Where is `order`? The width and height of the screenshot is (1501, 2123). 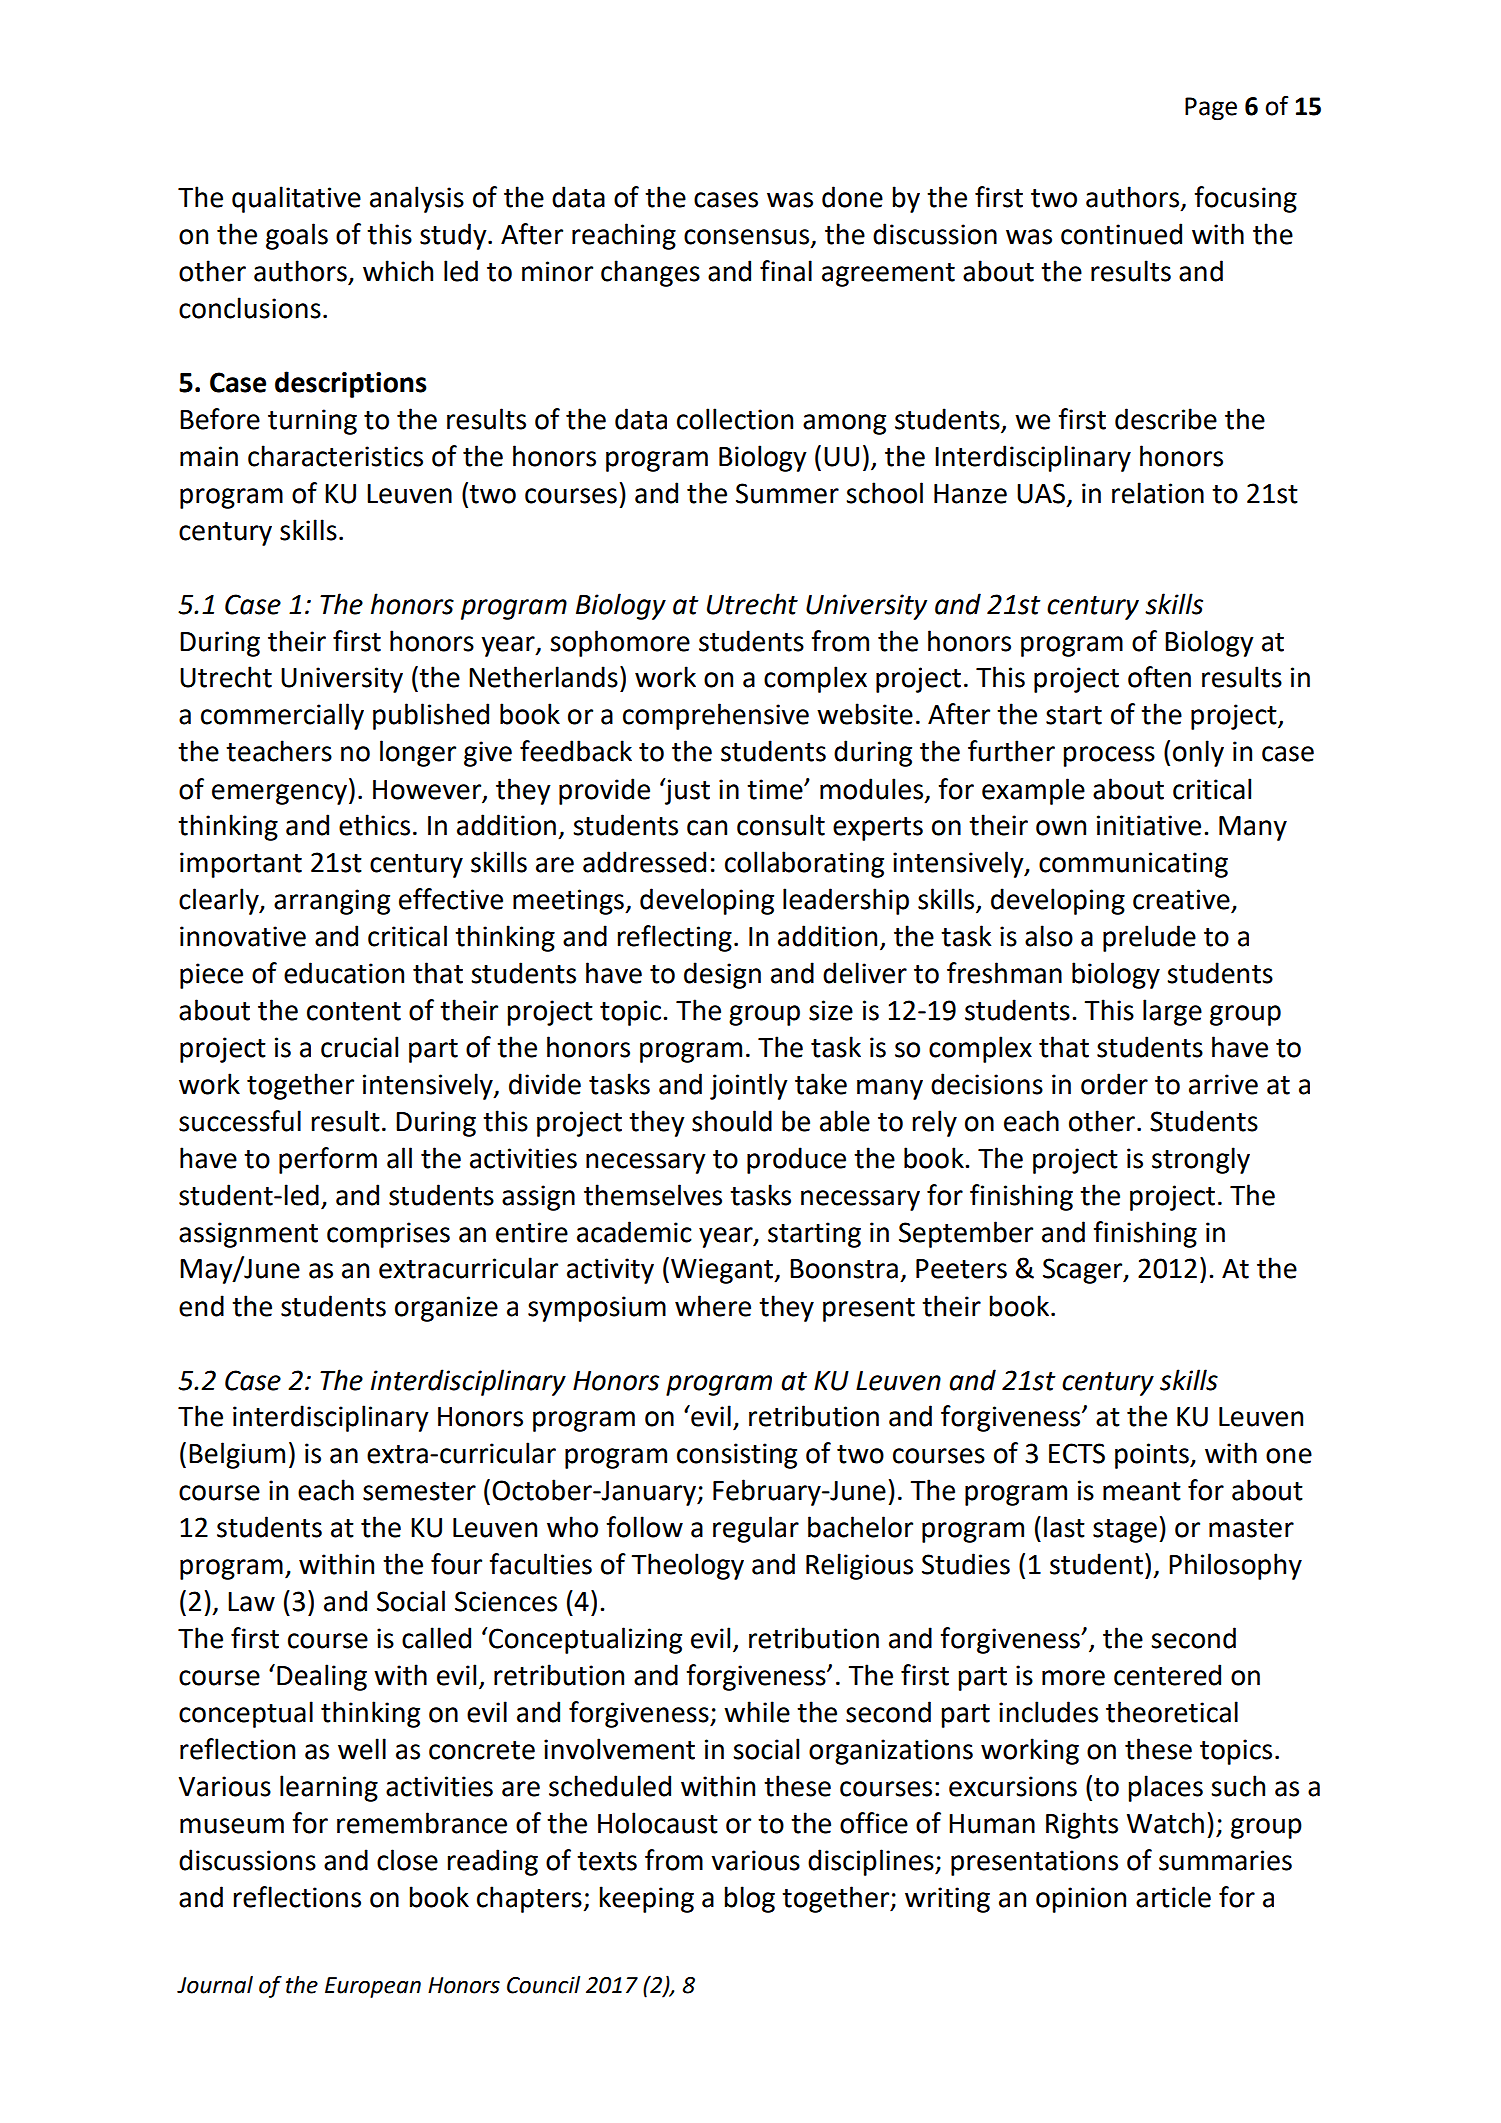 order is located at coordinates (1114, 1084).
